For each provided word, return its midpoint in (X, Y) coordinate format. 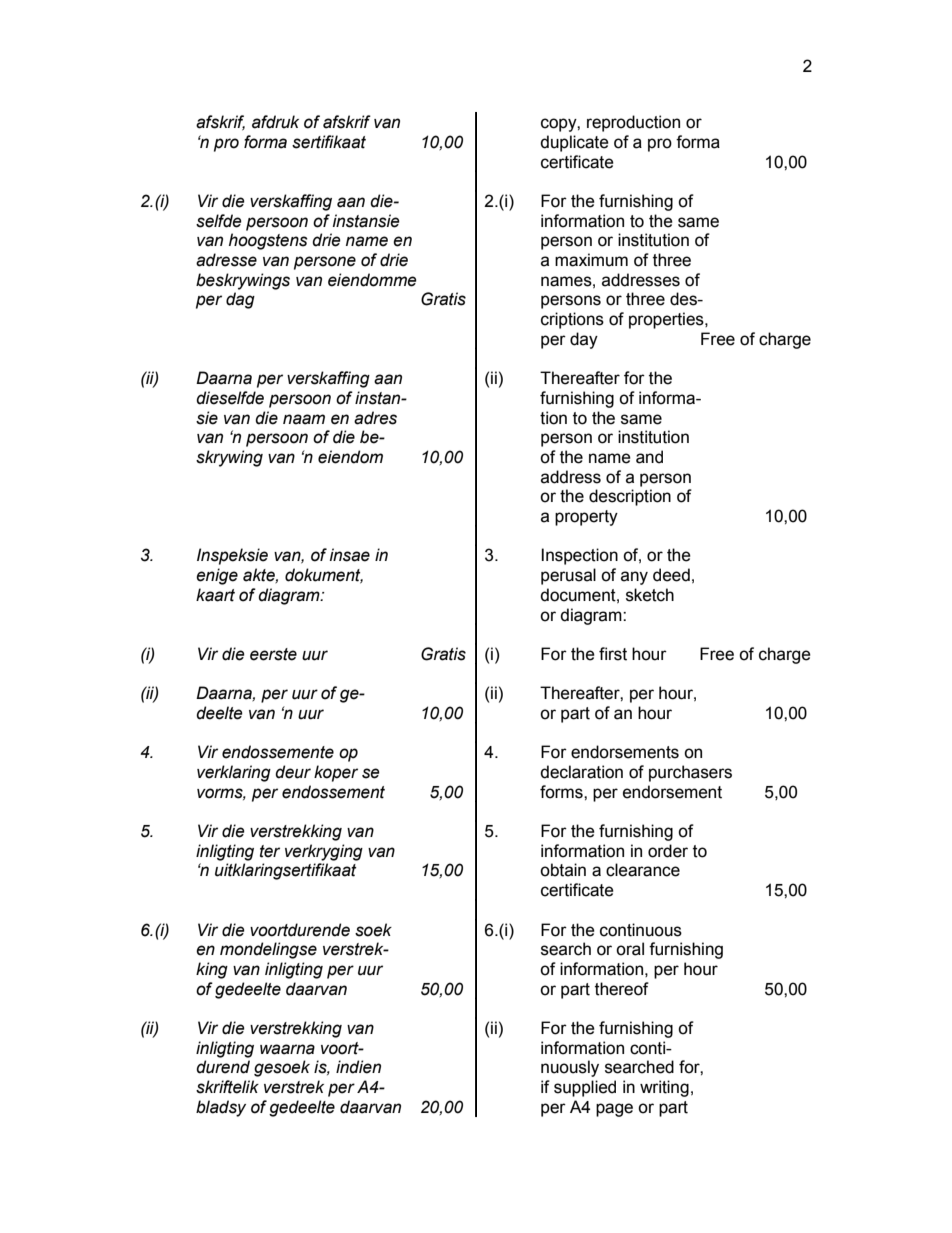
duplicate (574, 143)
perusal (568, 576)
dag (240, 300)
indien (358, 1067)
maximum (591, 260)
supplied (585, 1088)
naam (304, 419)
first (613, 654)
